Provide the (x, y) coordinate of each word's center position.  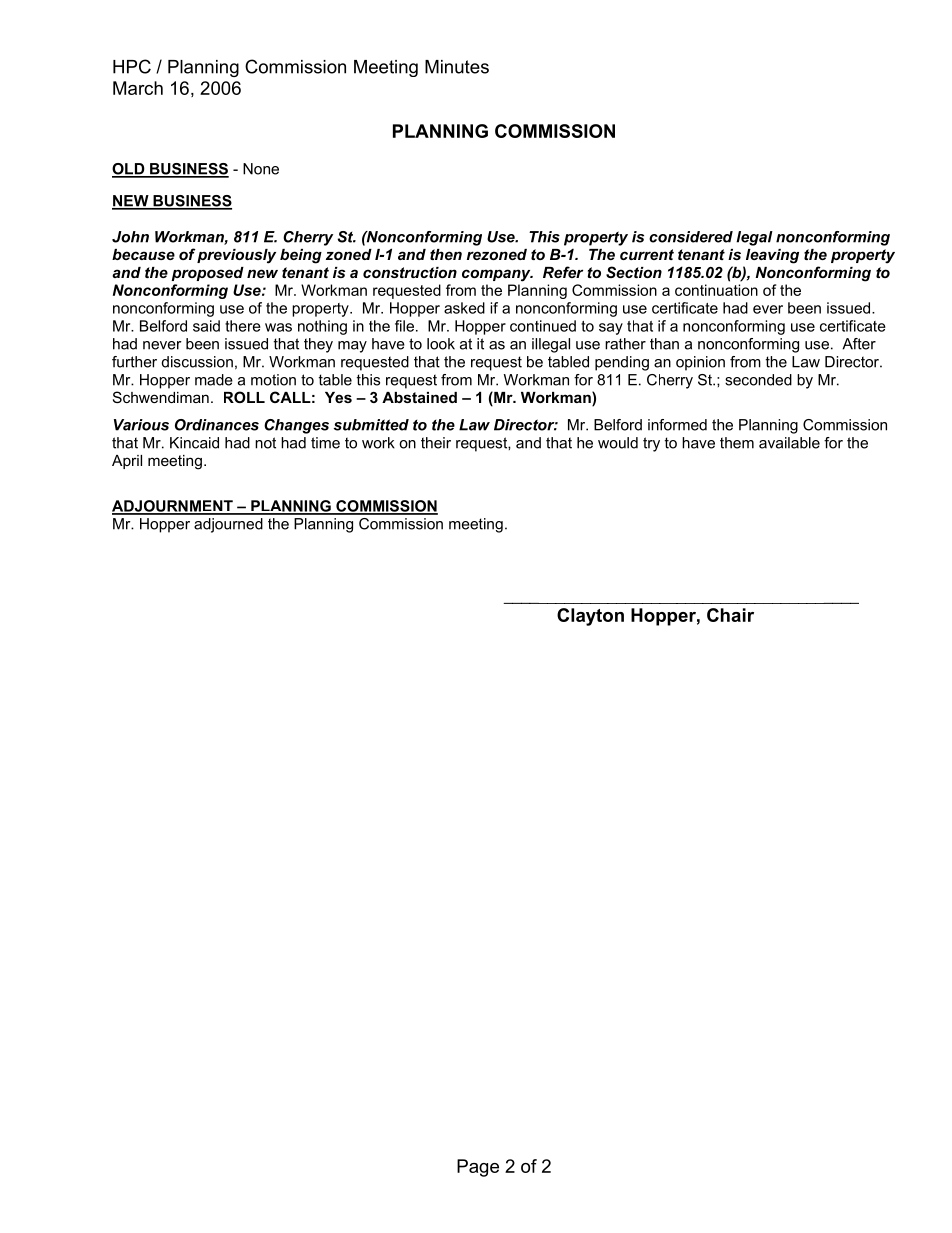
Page (478, 1168)
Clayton (590, 617)
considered (691, 237)
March (138, 88)
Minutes (457, 67)
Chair (730, 615)
